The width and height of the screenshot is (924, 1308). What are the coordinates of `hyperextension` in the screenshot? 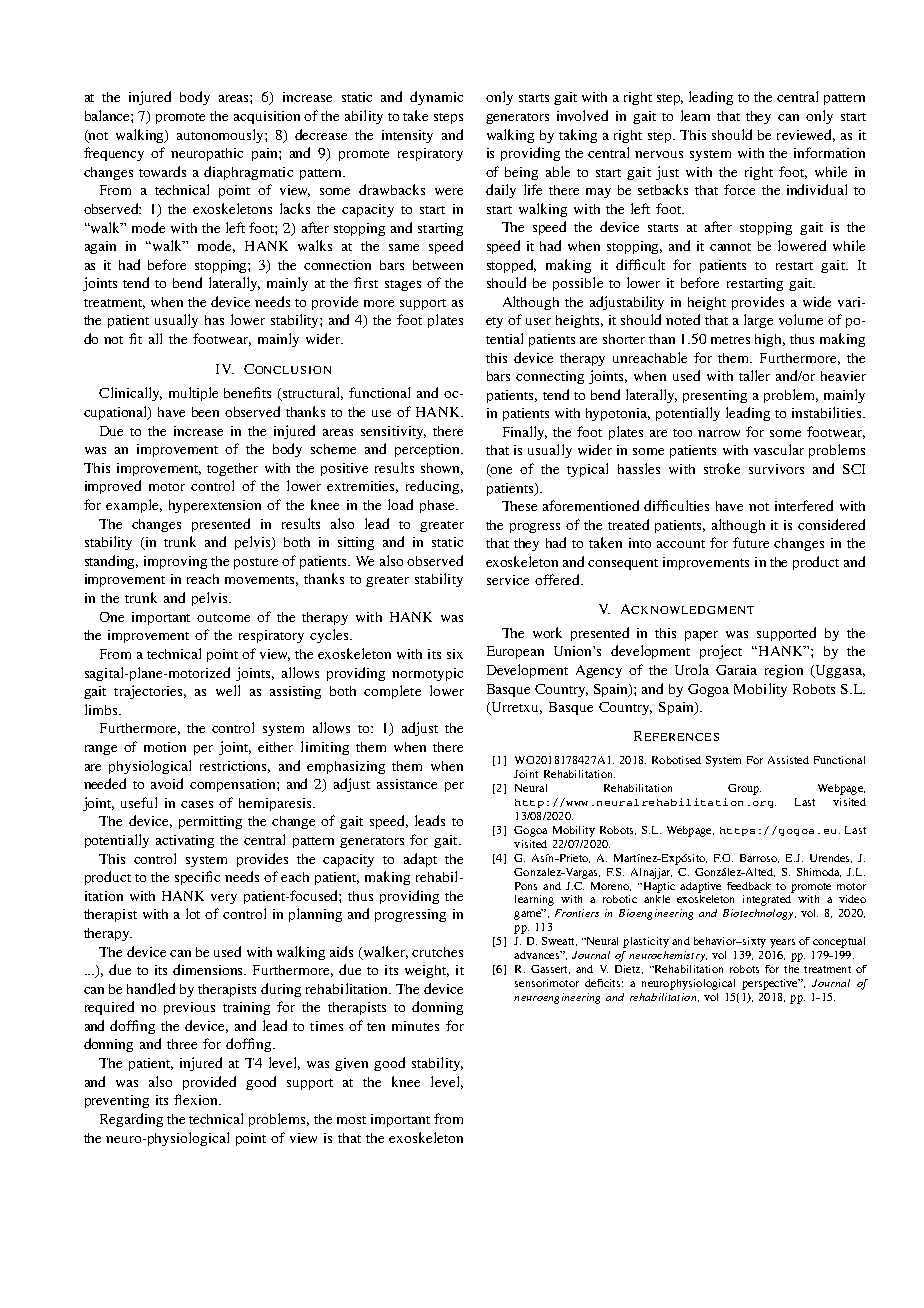 It's located at (215, 506).
